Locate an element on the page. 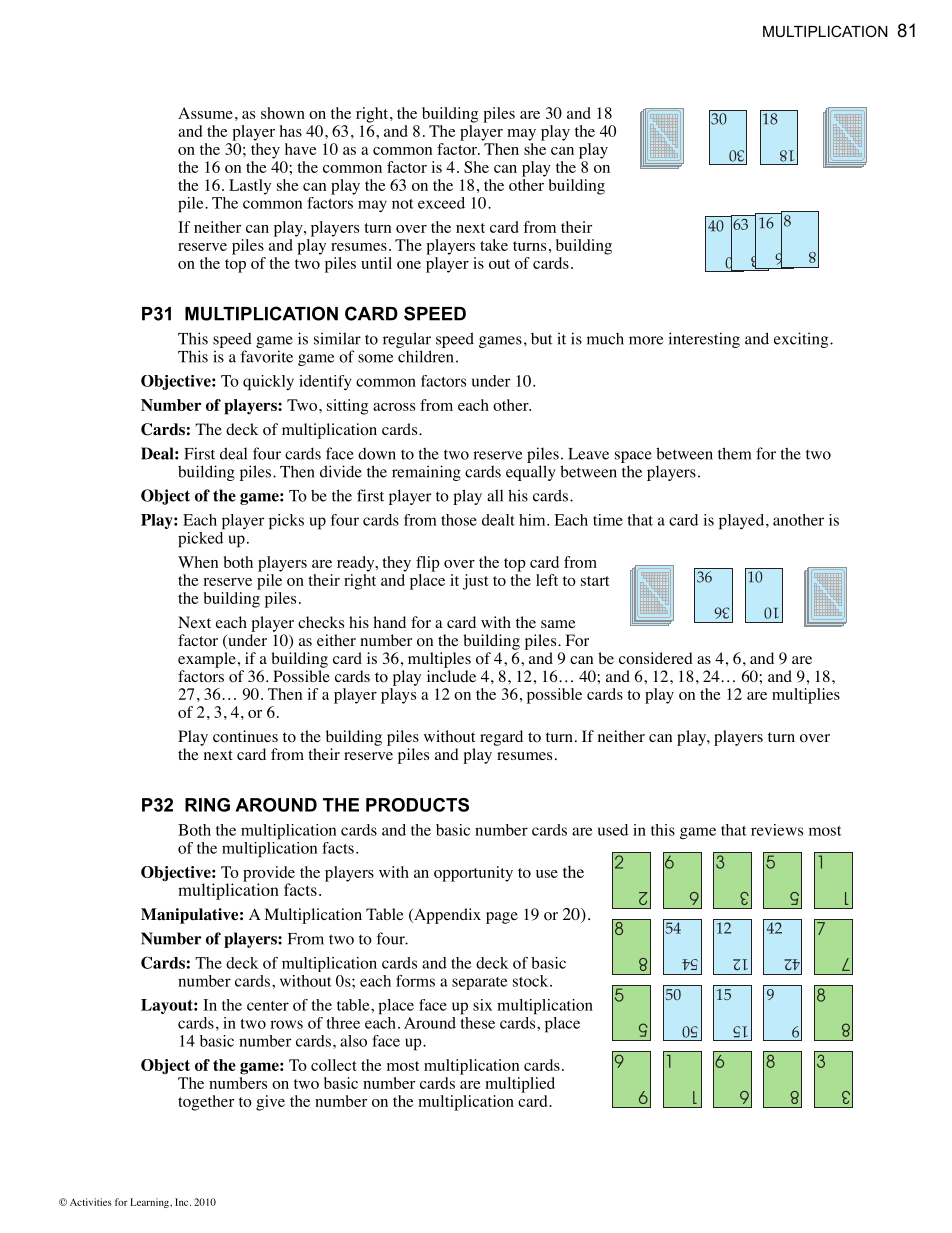  them is located at coordinates (734, 453).
